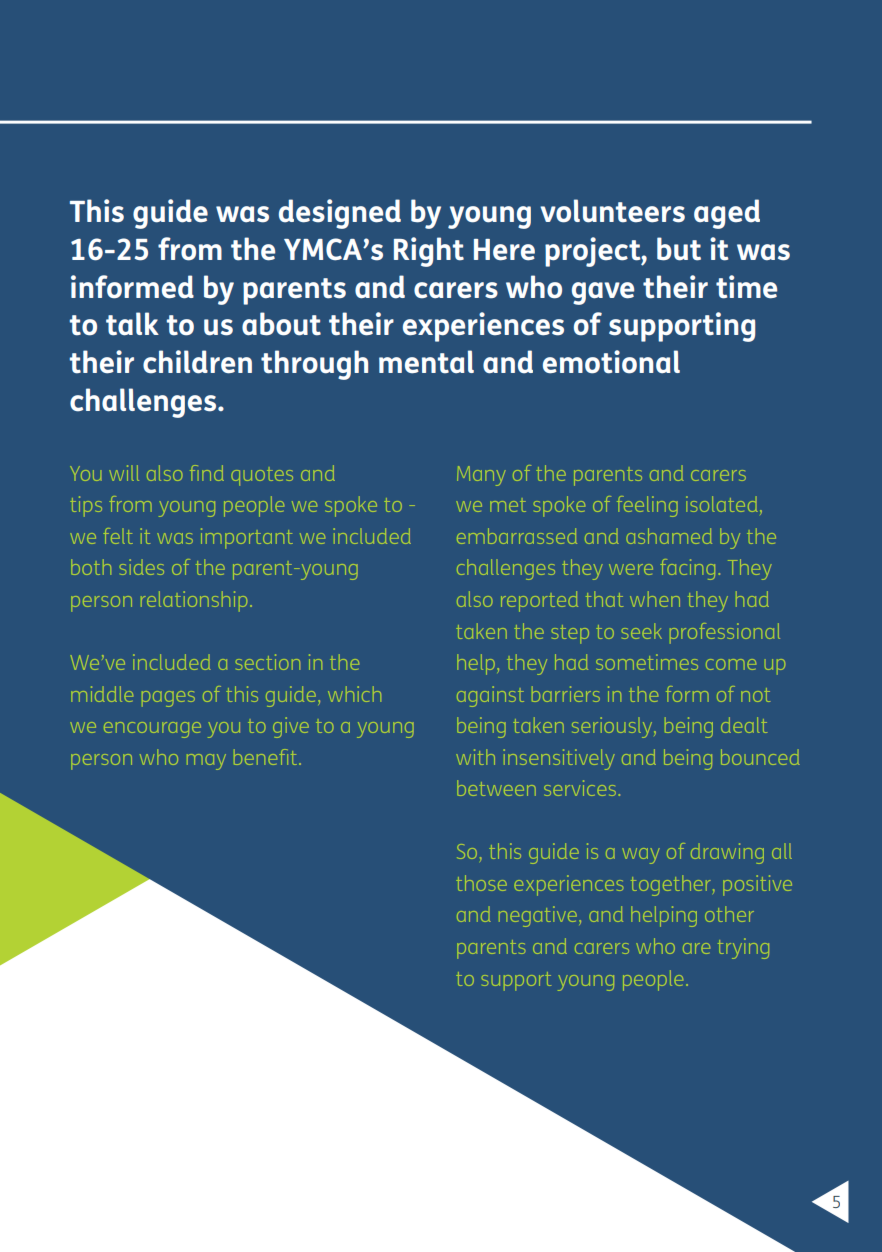 The height and width of the page is (1252, 882). I want to click on facing, so click(687, 569).
